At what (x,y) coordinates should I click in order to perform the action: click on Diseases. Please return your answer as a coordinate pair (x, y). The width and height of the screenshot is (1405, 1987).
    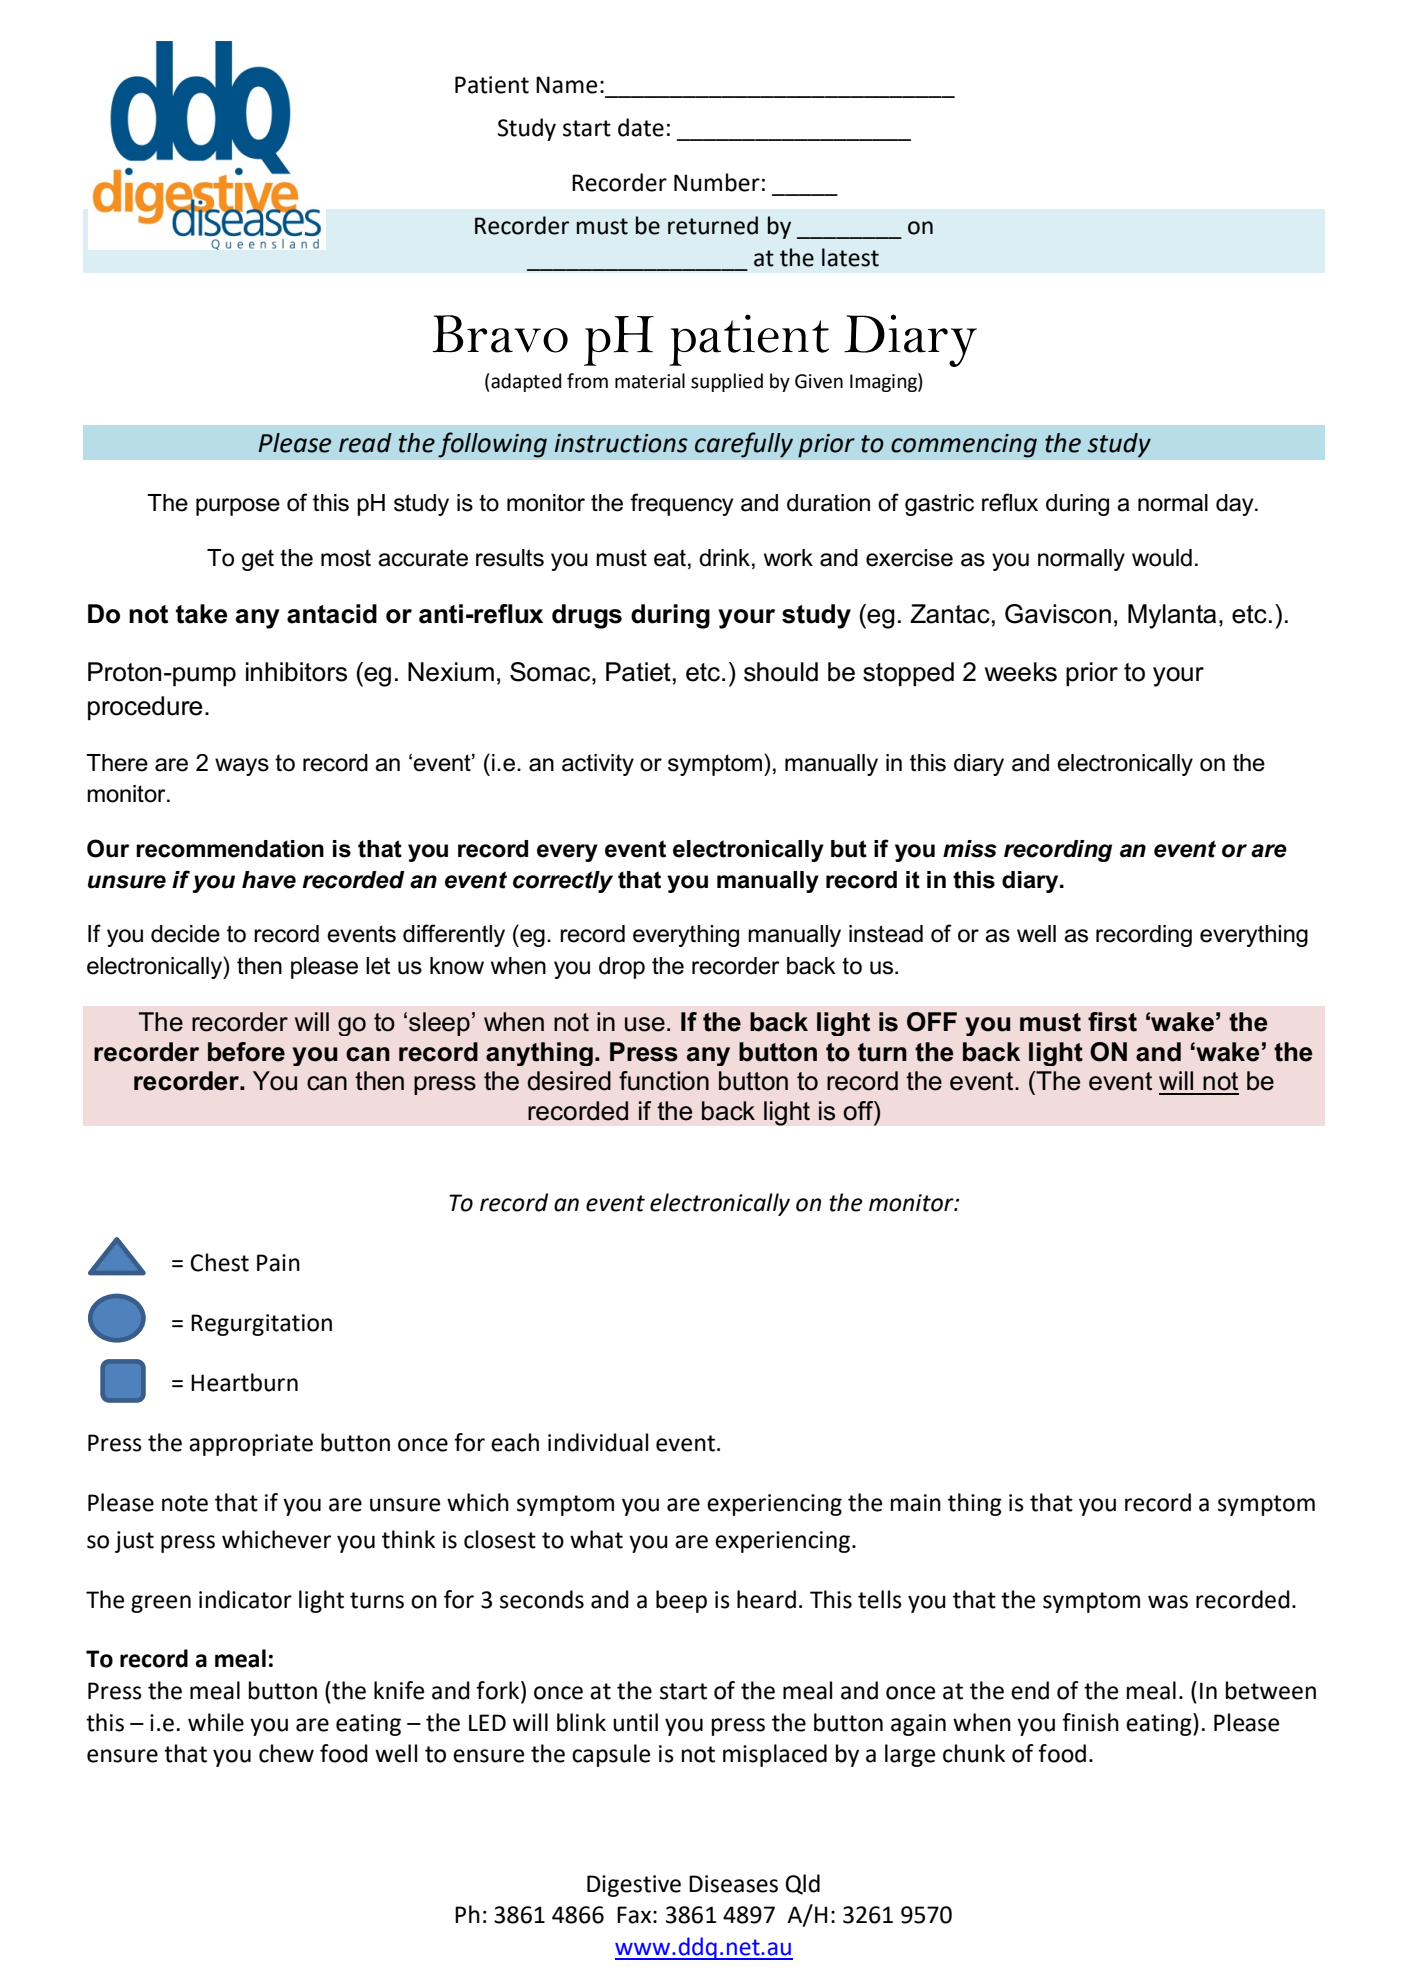
    Looking at the image, I should click on (733, 1884).
